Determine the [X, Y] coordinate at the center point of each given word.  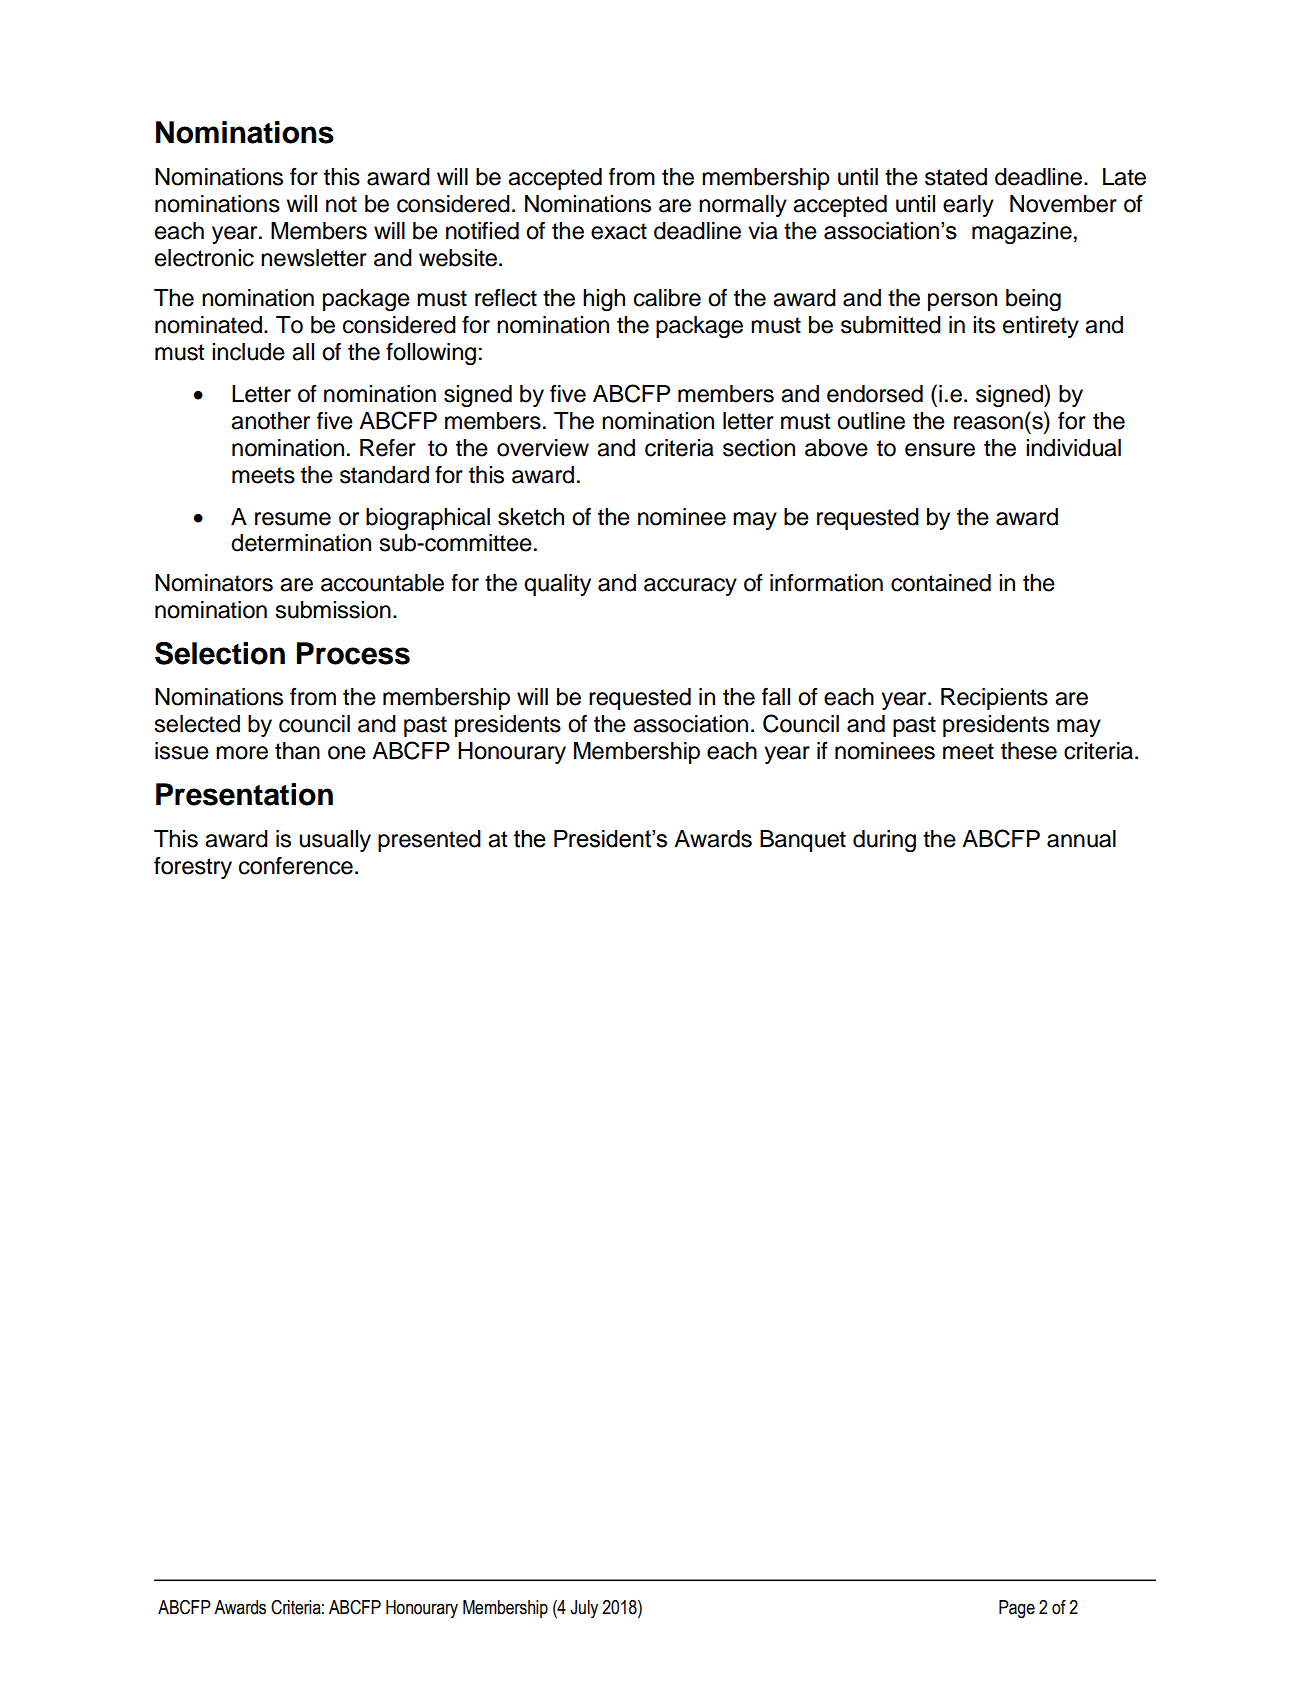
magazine [1022, 233]
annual [1081, 839]
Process [353, 653]
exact [619, 231]
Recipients [994, 699]
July [584, 1609]
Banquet [803, 841]
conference [296, 865]
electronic [204, 258]
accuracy [690, 587]
